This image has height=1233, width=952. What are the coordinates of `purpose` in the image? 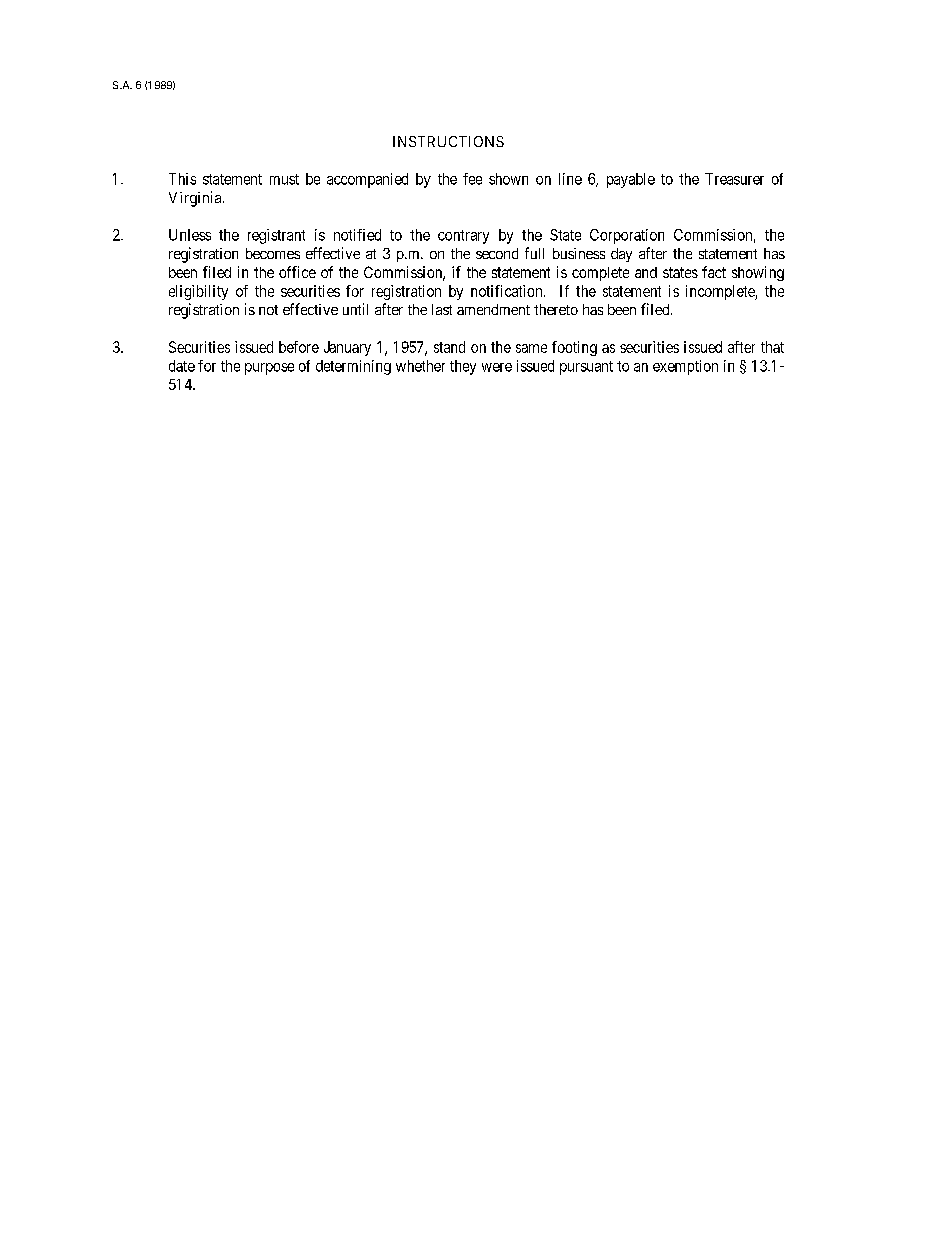 It's located at (269, 369).
